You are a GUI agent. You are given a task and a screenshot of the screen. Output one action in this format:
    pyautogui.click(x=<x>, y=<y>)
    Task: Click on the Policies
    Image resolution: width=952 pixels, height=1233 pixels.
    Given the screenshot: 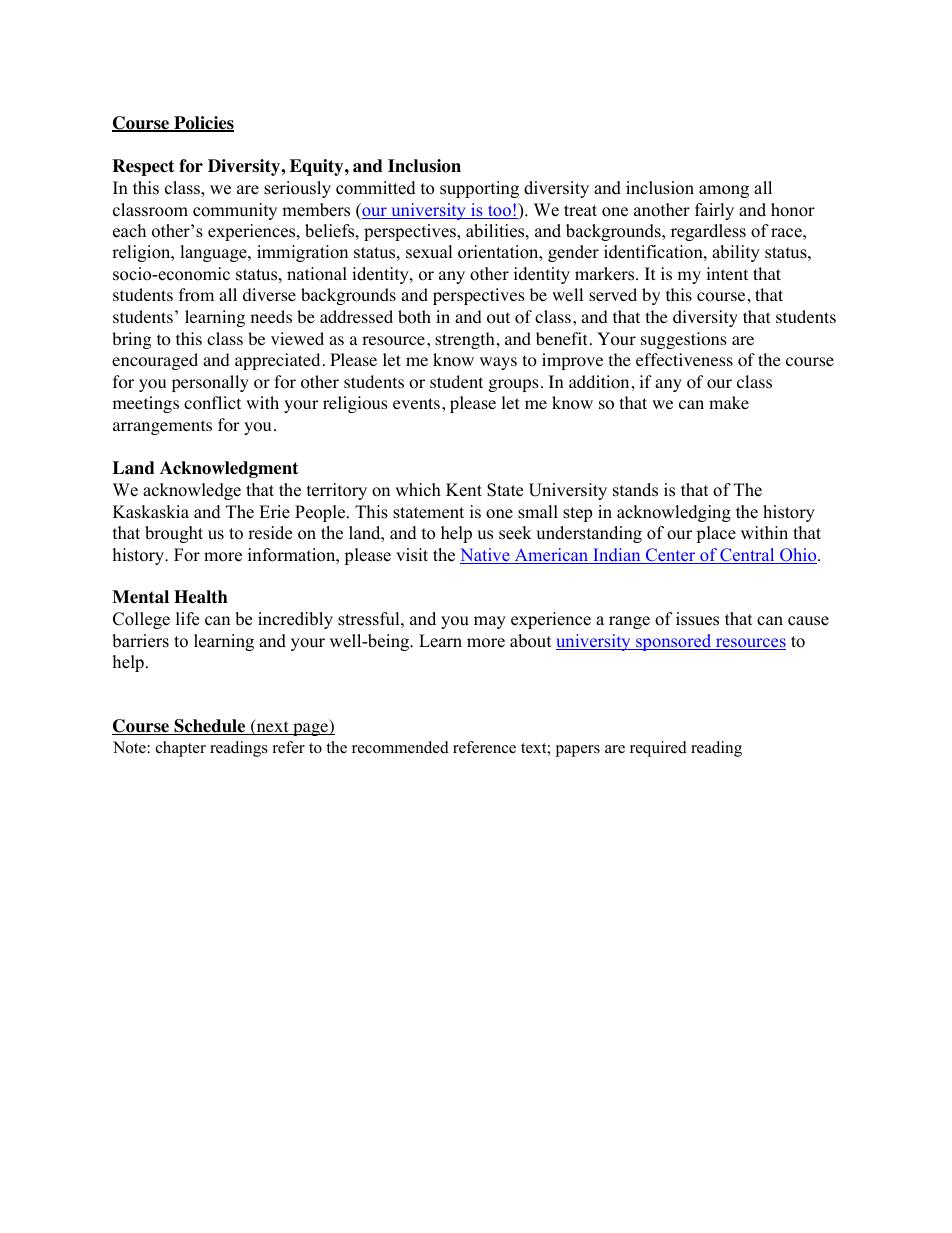 What is the action you would take?
    pyautogui.click(x=203, y=124)
